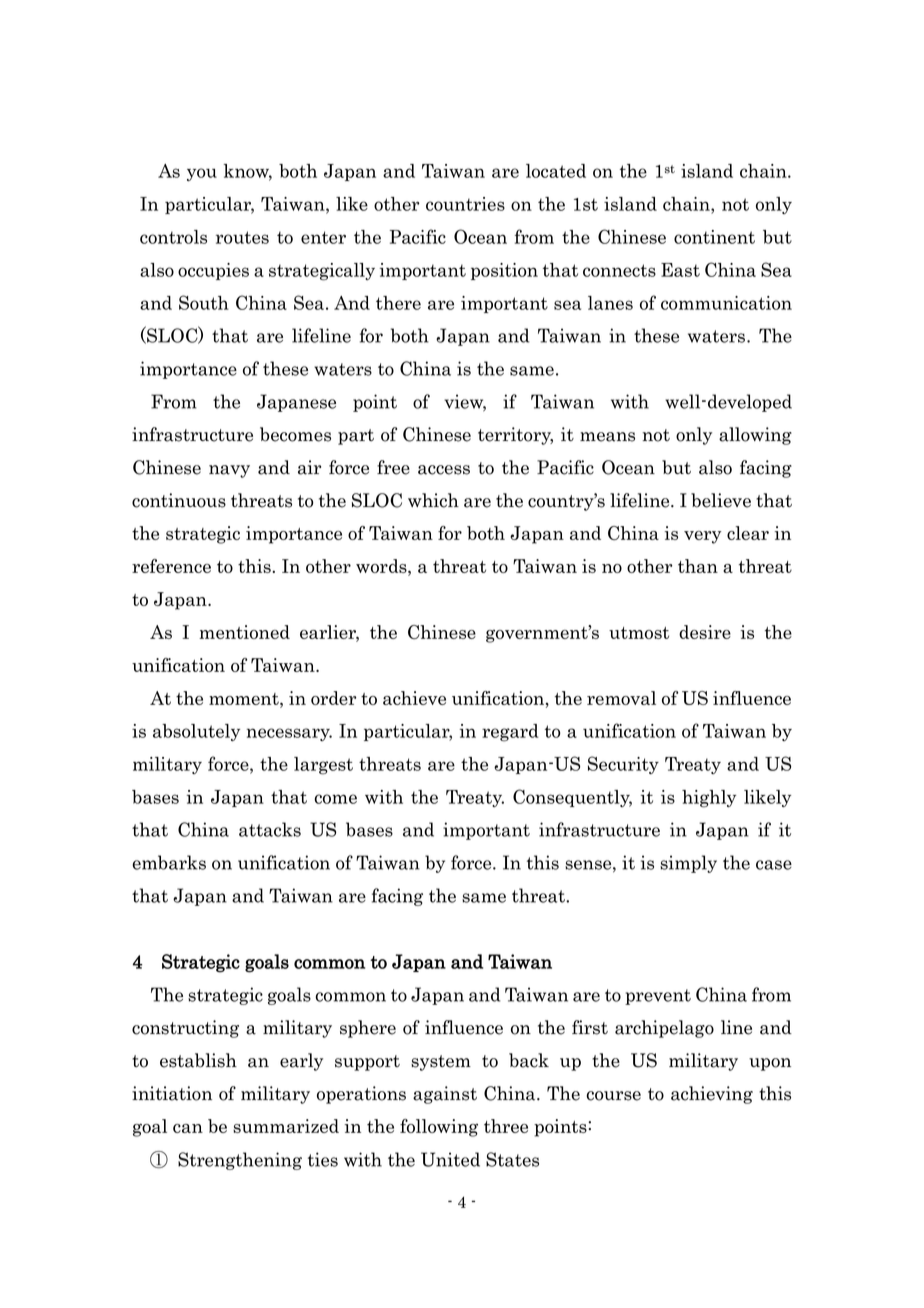 The height and width of the document is (1308, 924). I want to click on desire, so click(705, 632).
